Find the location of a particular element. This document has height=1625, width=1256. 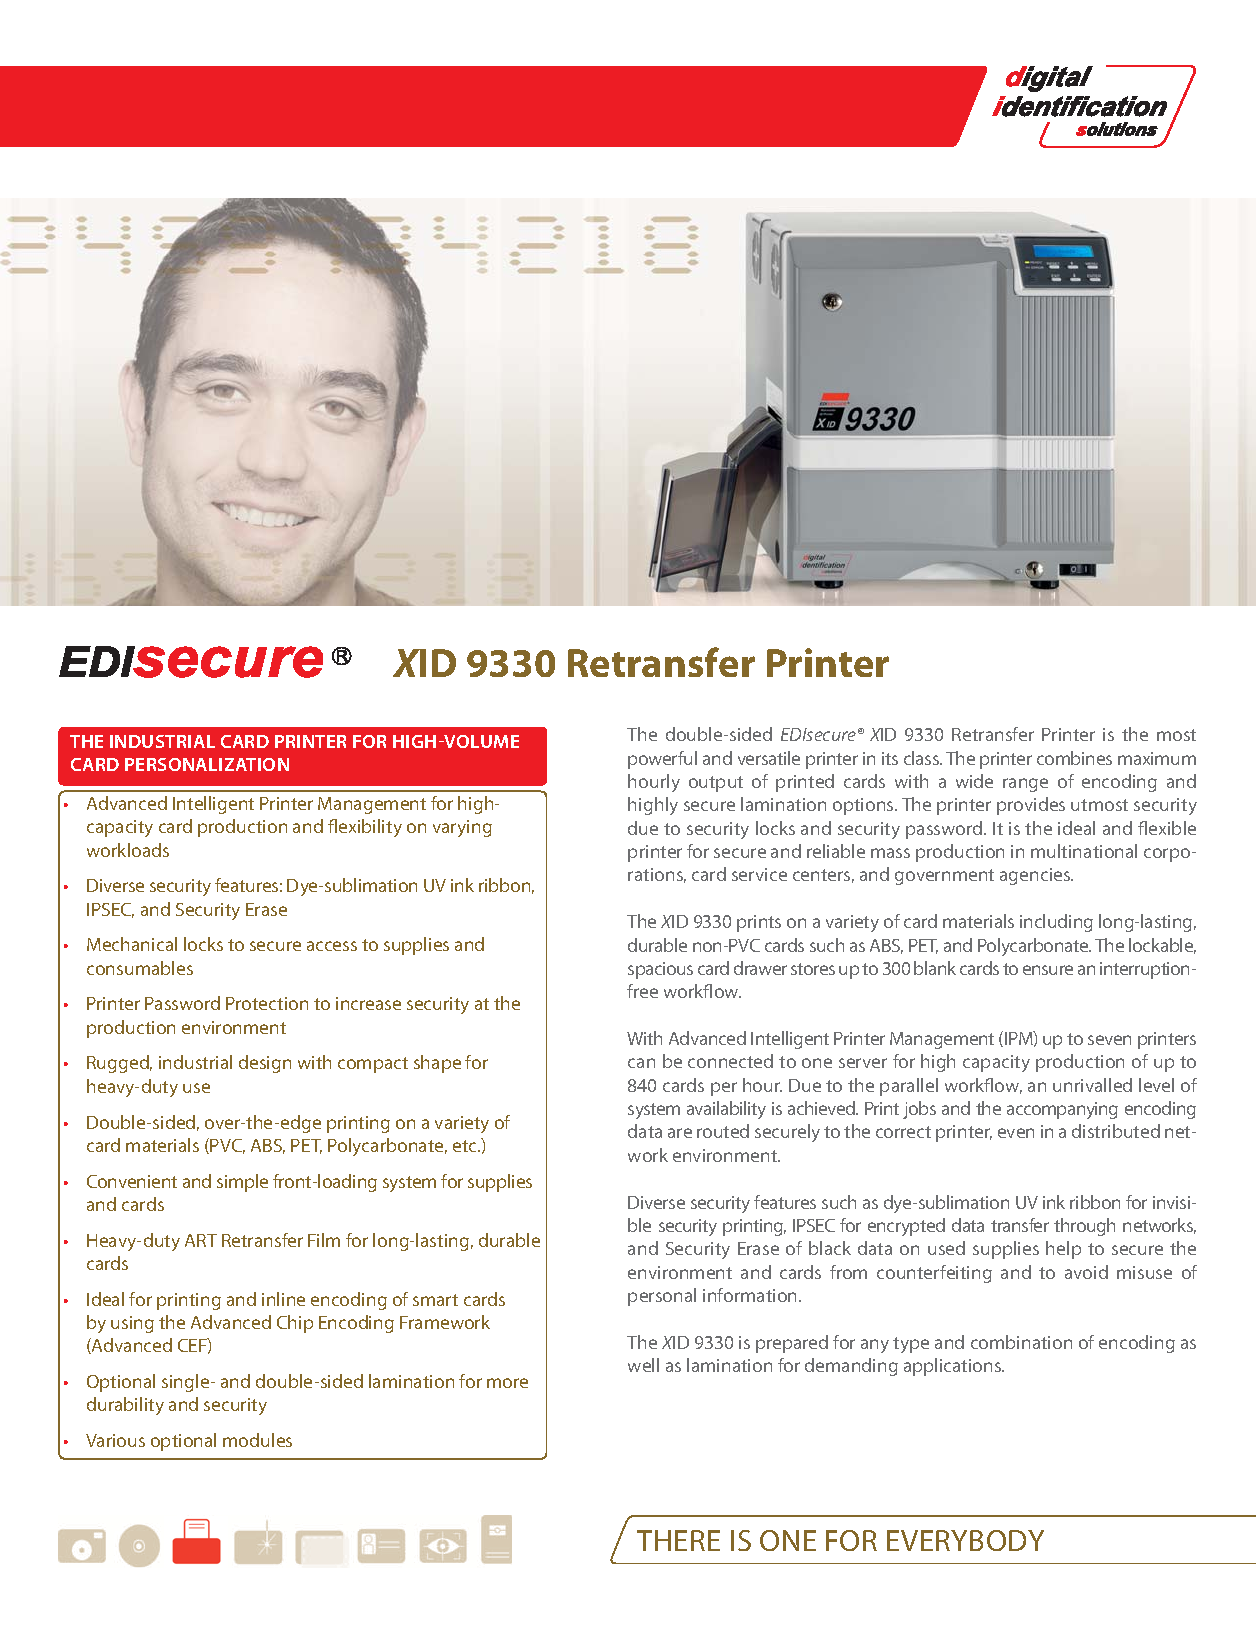

Chip is located at coordinates (295, 1324).
